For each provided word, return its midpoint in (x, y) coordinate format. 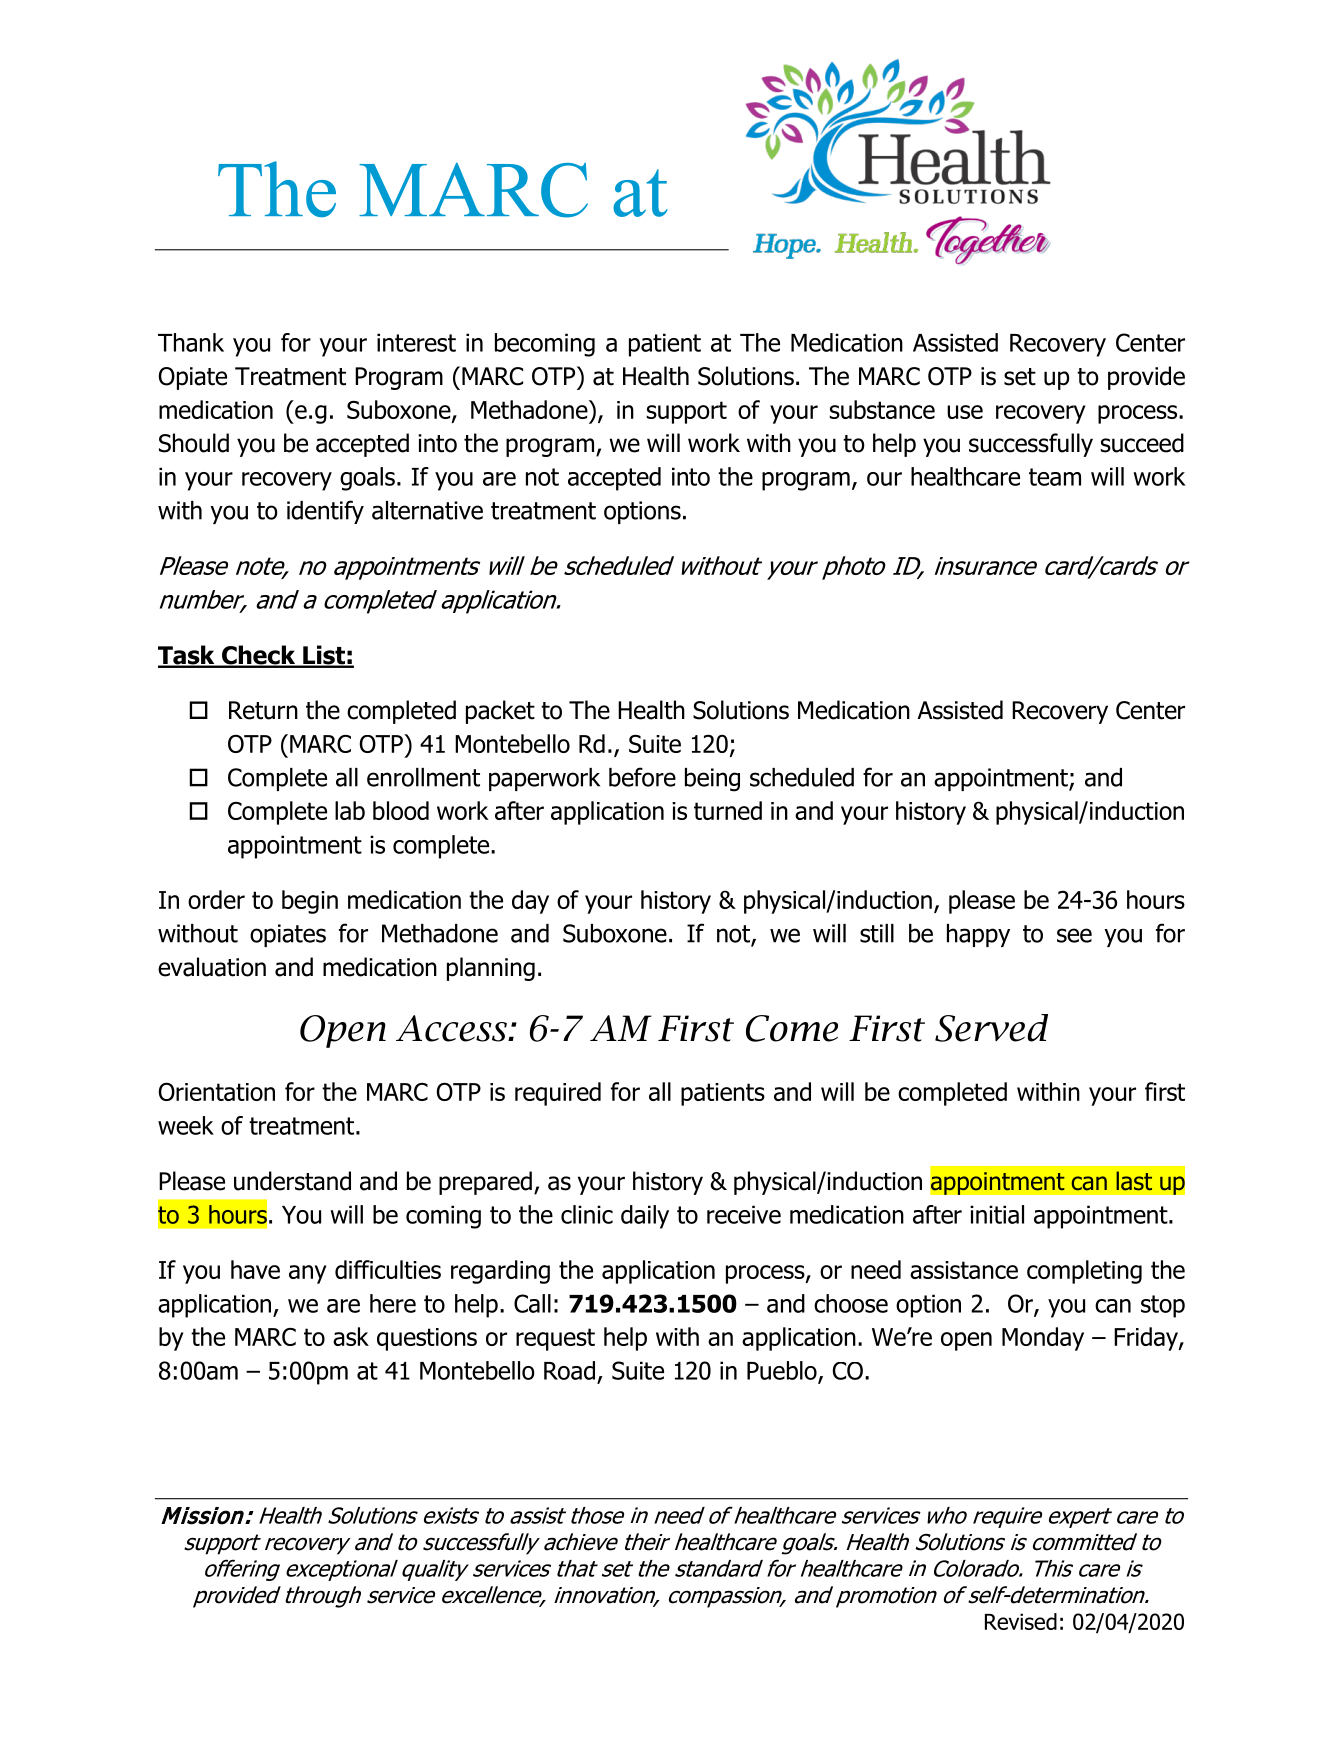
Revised (1021, 1621)
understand (292, 1181)
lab (350, 810)
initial (997, 1214)
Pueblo (783, 1371)
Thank (191, 342)
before (642, 777)
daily (645, 1217)
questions (427, 1339)
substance (882, 409)
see (1074, 935)
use (965, 412)
